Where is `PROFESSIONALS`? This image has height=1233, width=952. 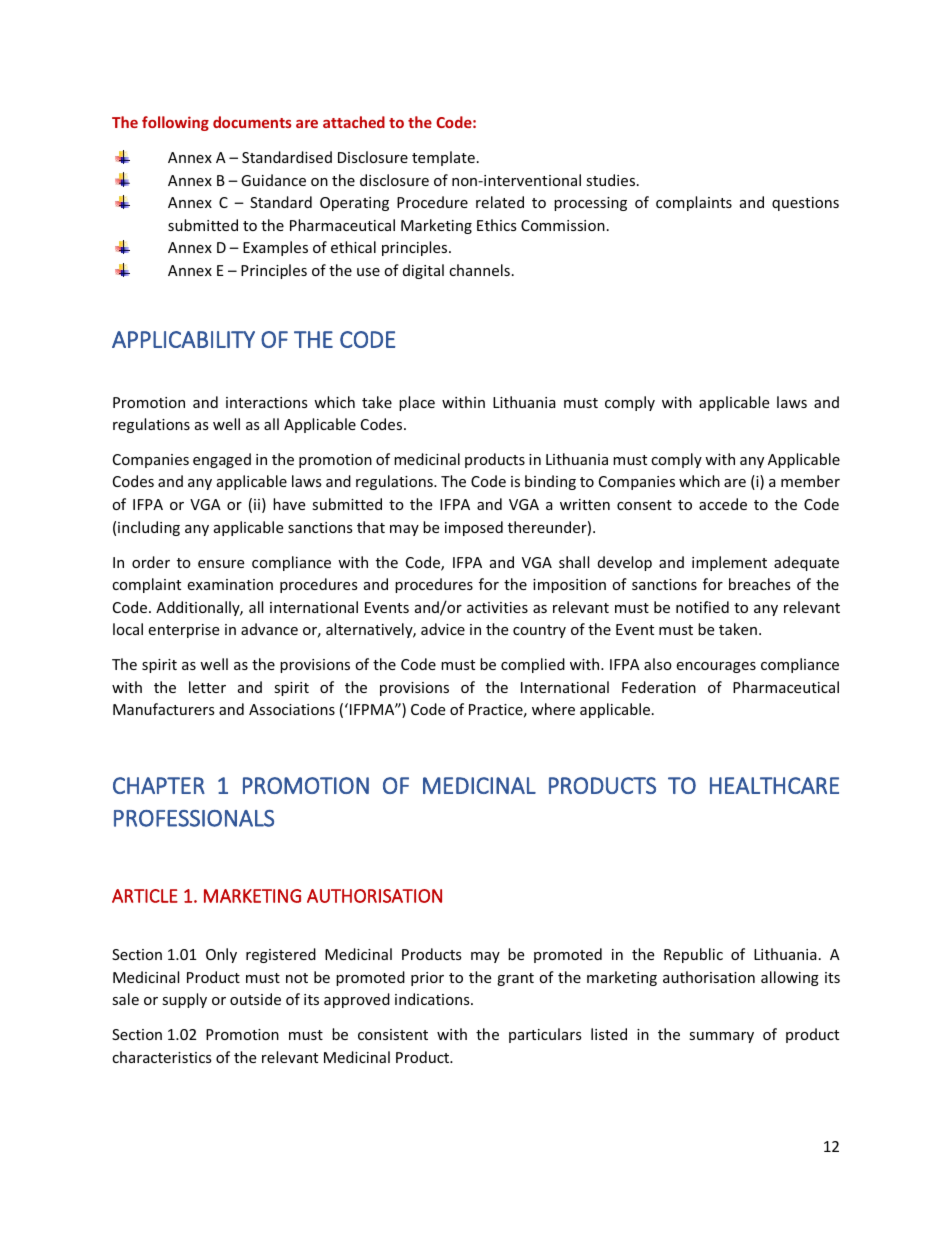
PROFESSIONALS is located at coordinates (194, 818).
